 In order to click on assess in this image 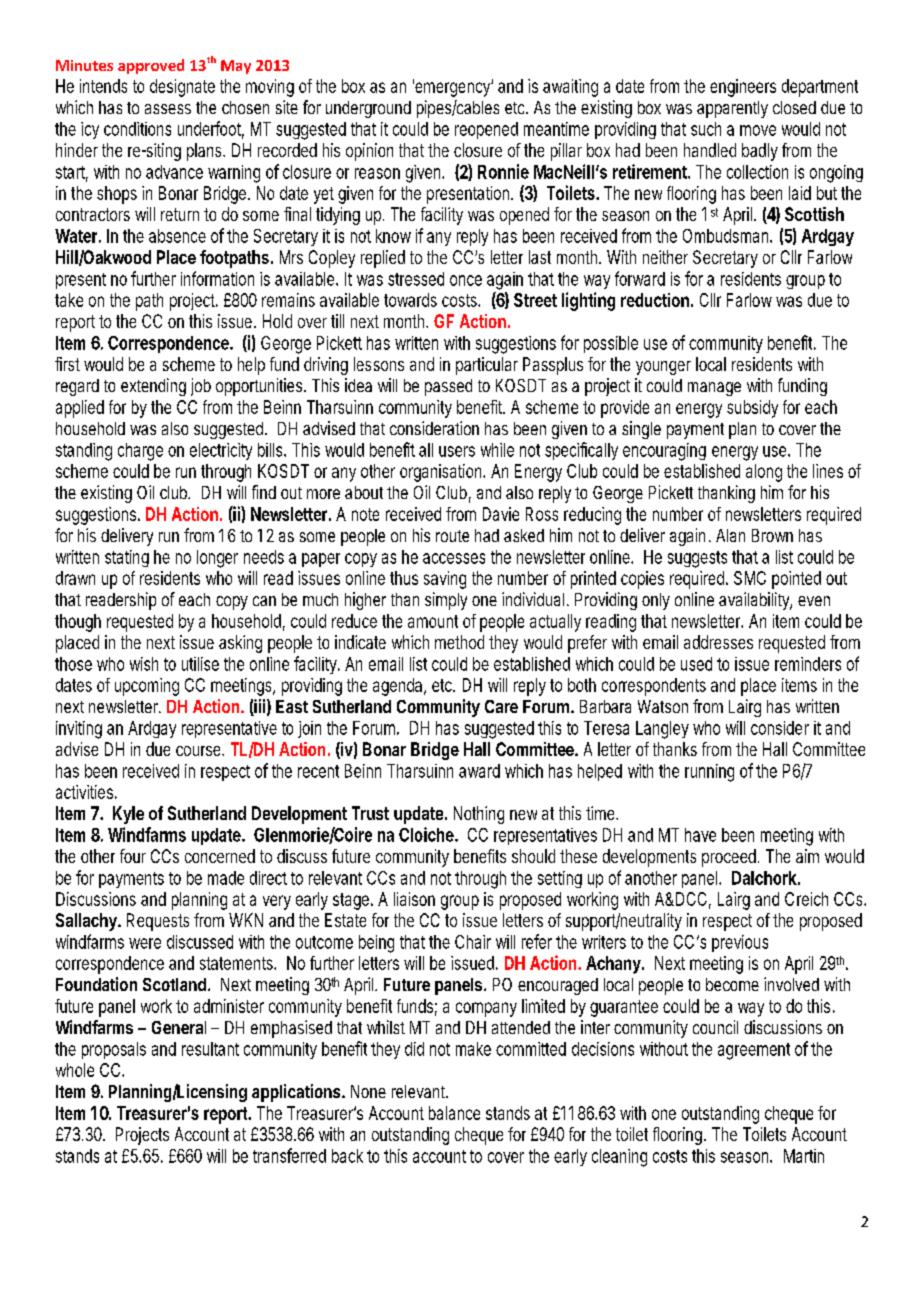, I will do `click(168, 109)`.
